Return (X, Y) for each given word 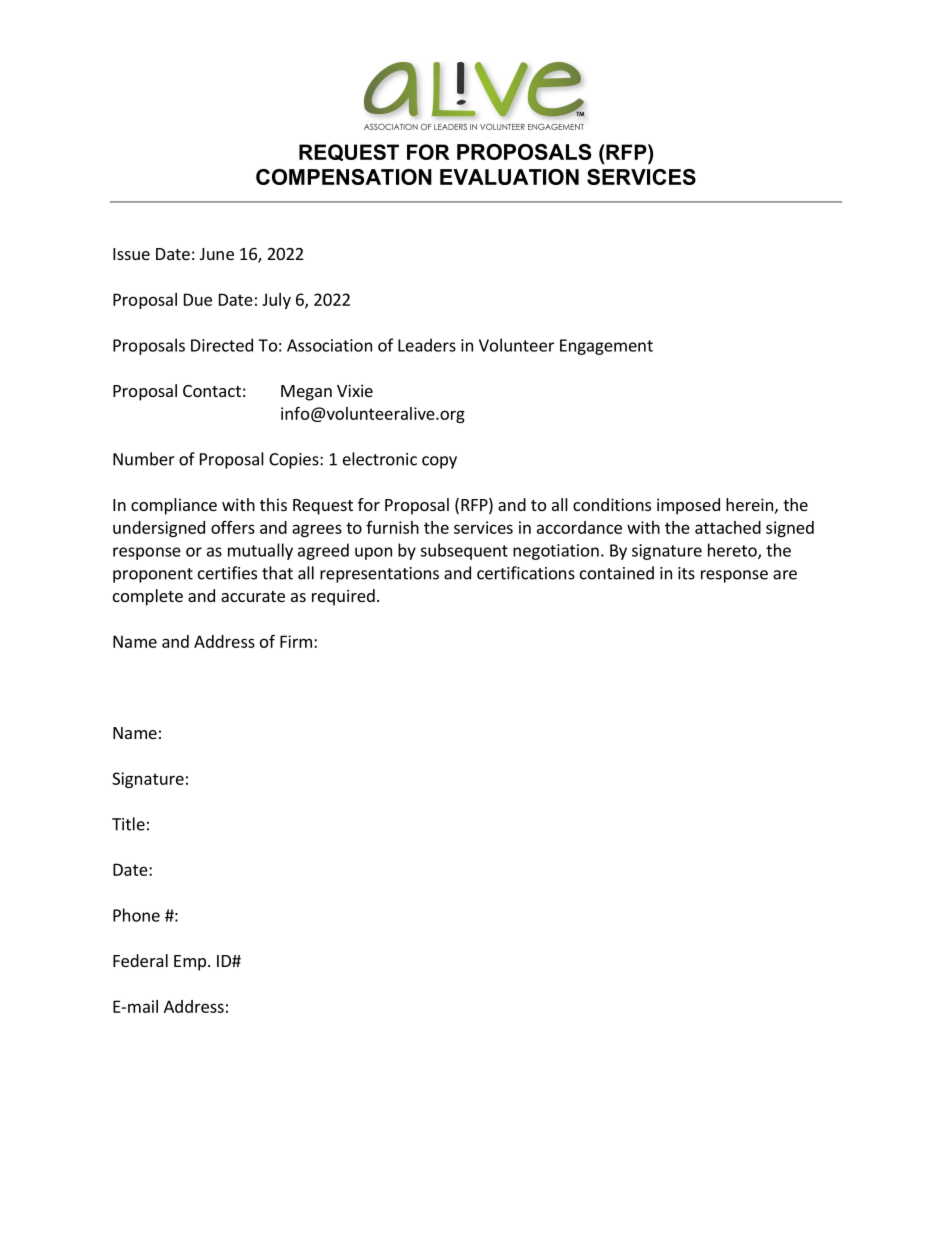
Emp (190, 963)
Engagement (606, 347)
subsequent (464, 551)
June (217, 254)
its (686, 573)
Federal (140, 960)
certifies (227, 573)
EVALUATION (509, 177)
